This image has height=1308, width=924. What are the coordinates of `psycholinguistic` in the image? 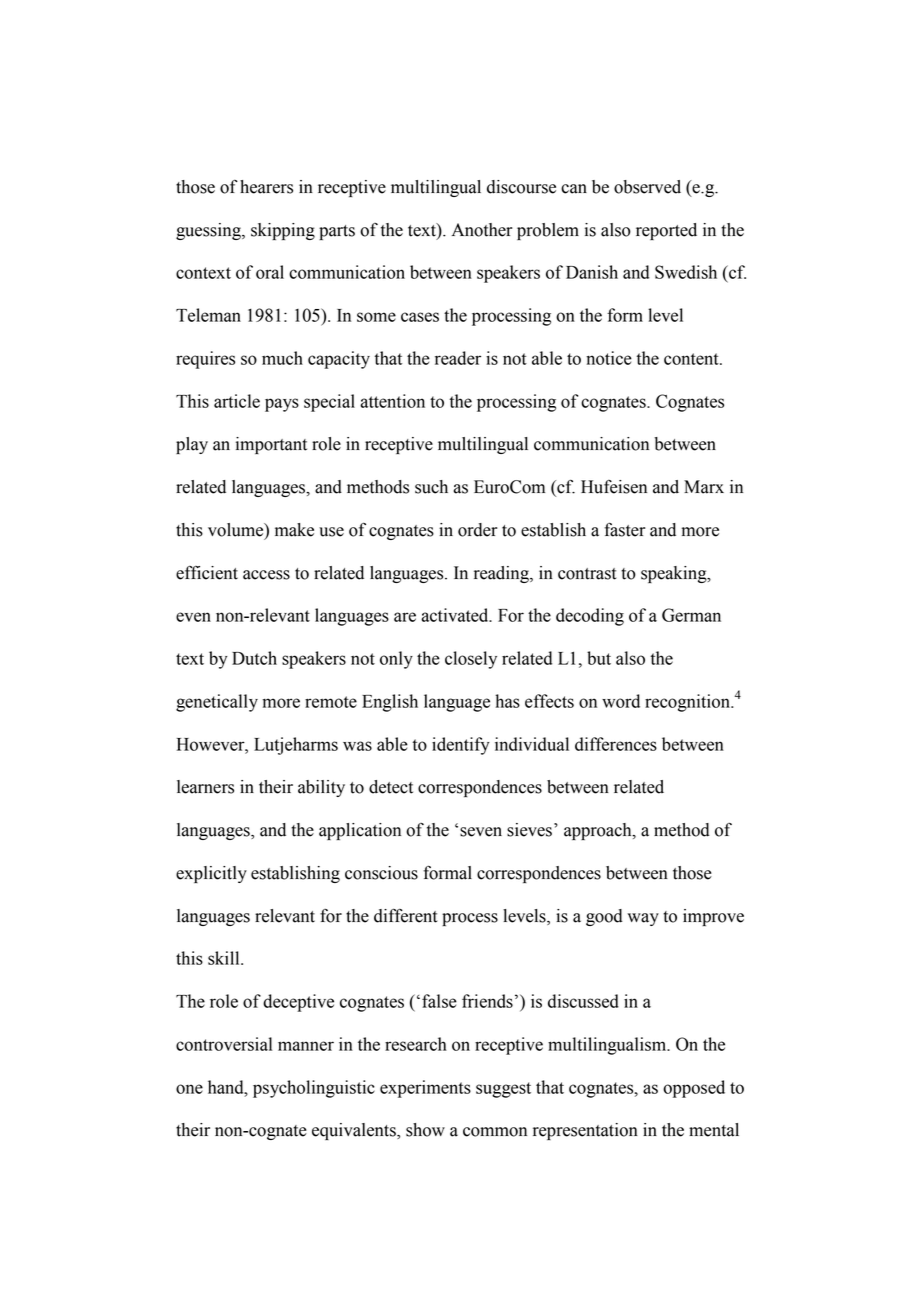 It's located at (314, 1089).
